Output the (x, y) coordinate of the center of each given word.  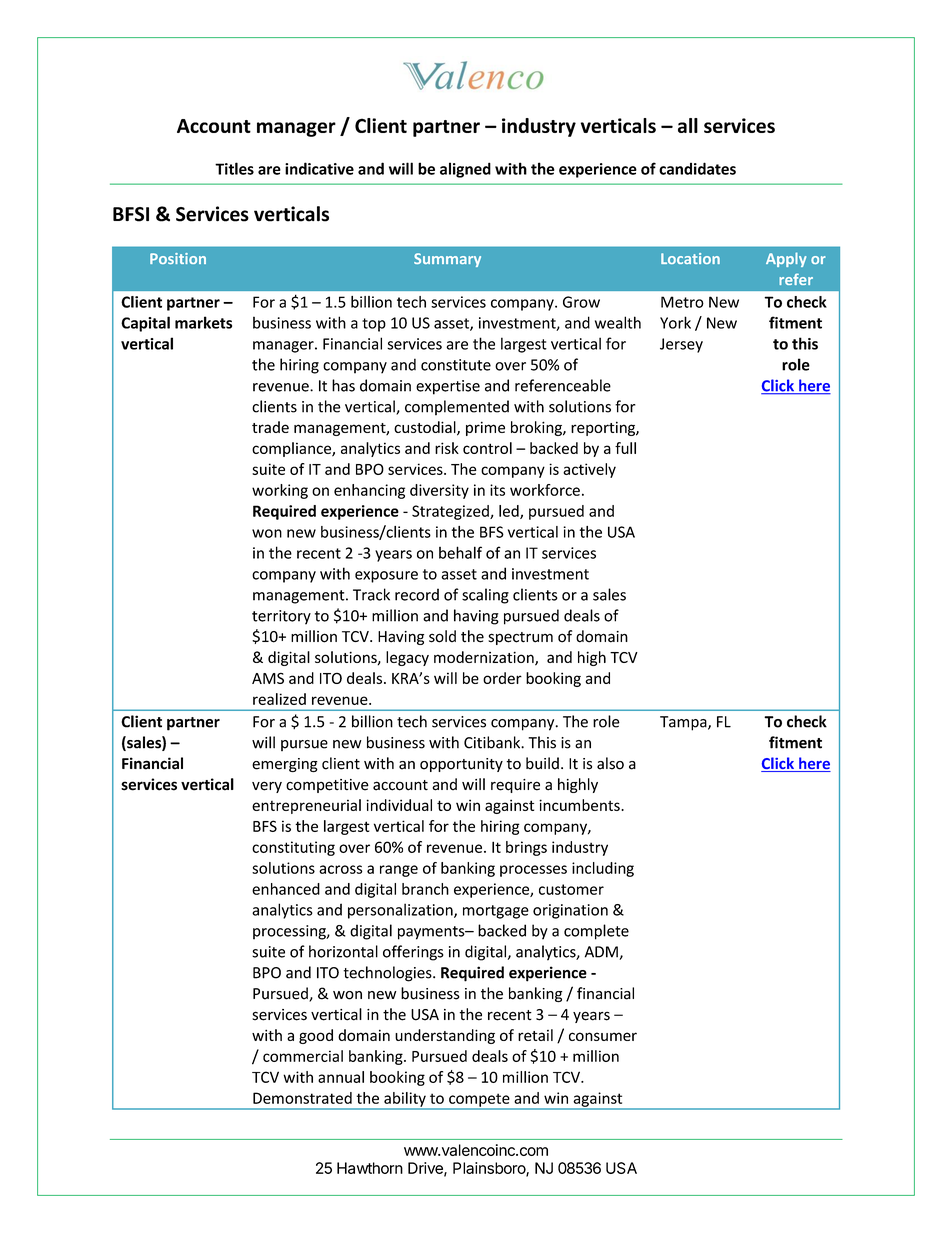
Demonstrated (302, 1098)
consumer (603, 1036)
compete (479, 1101)
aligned (465, 170)
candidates (697, 168)
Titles (234, 168)
